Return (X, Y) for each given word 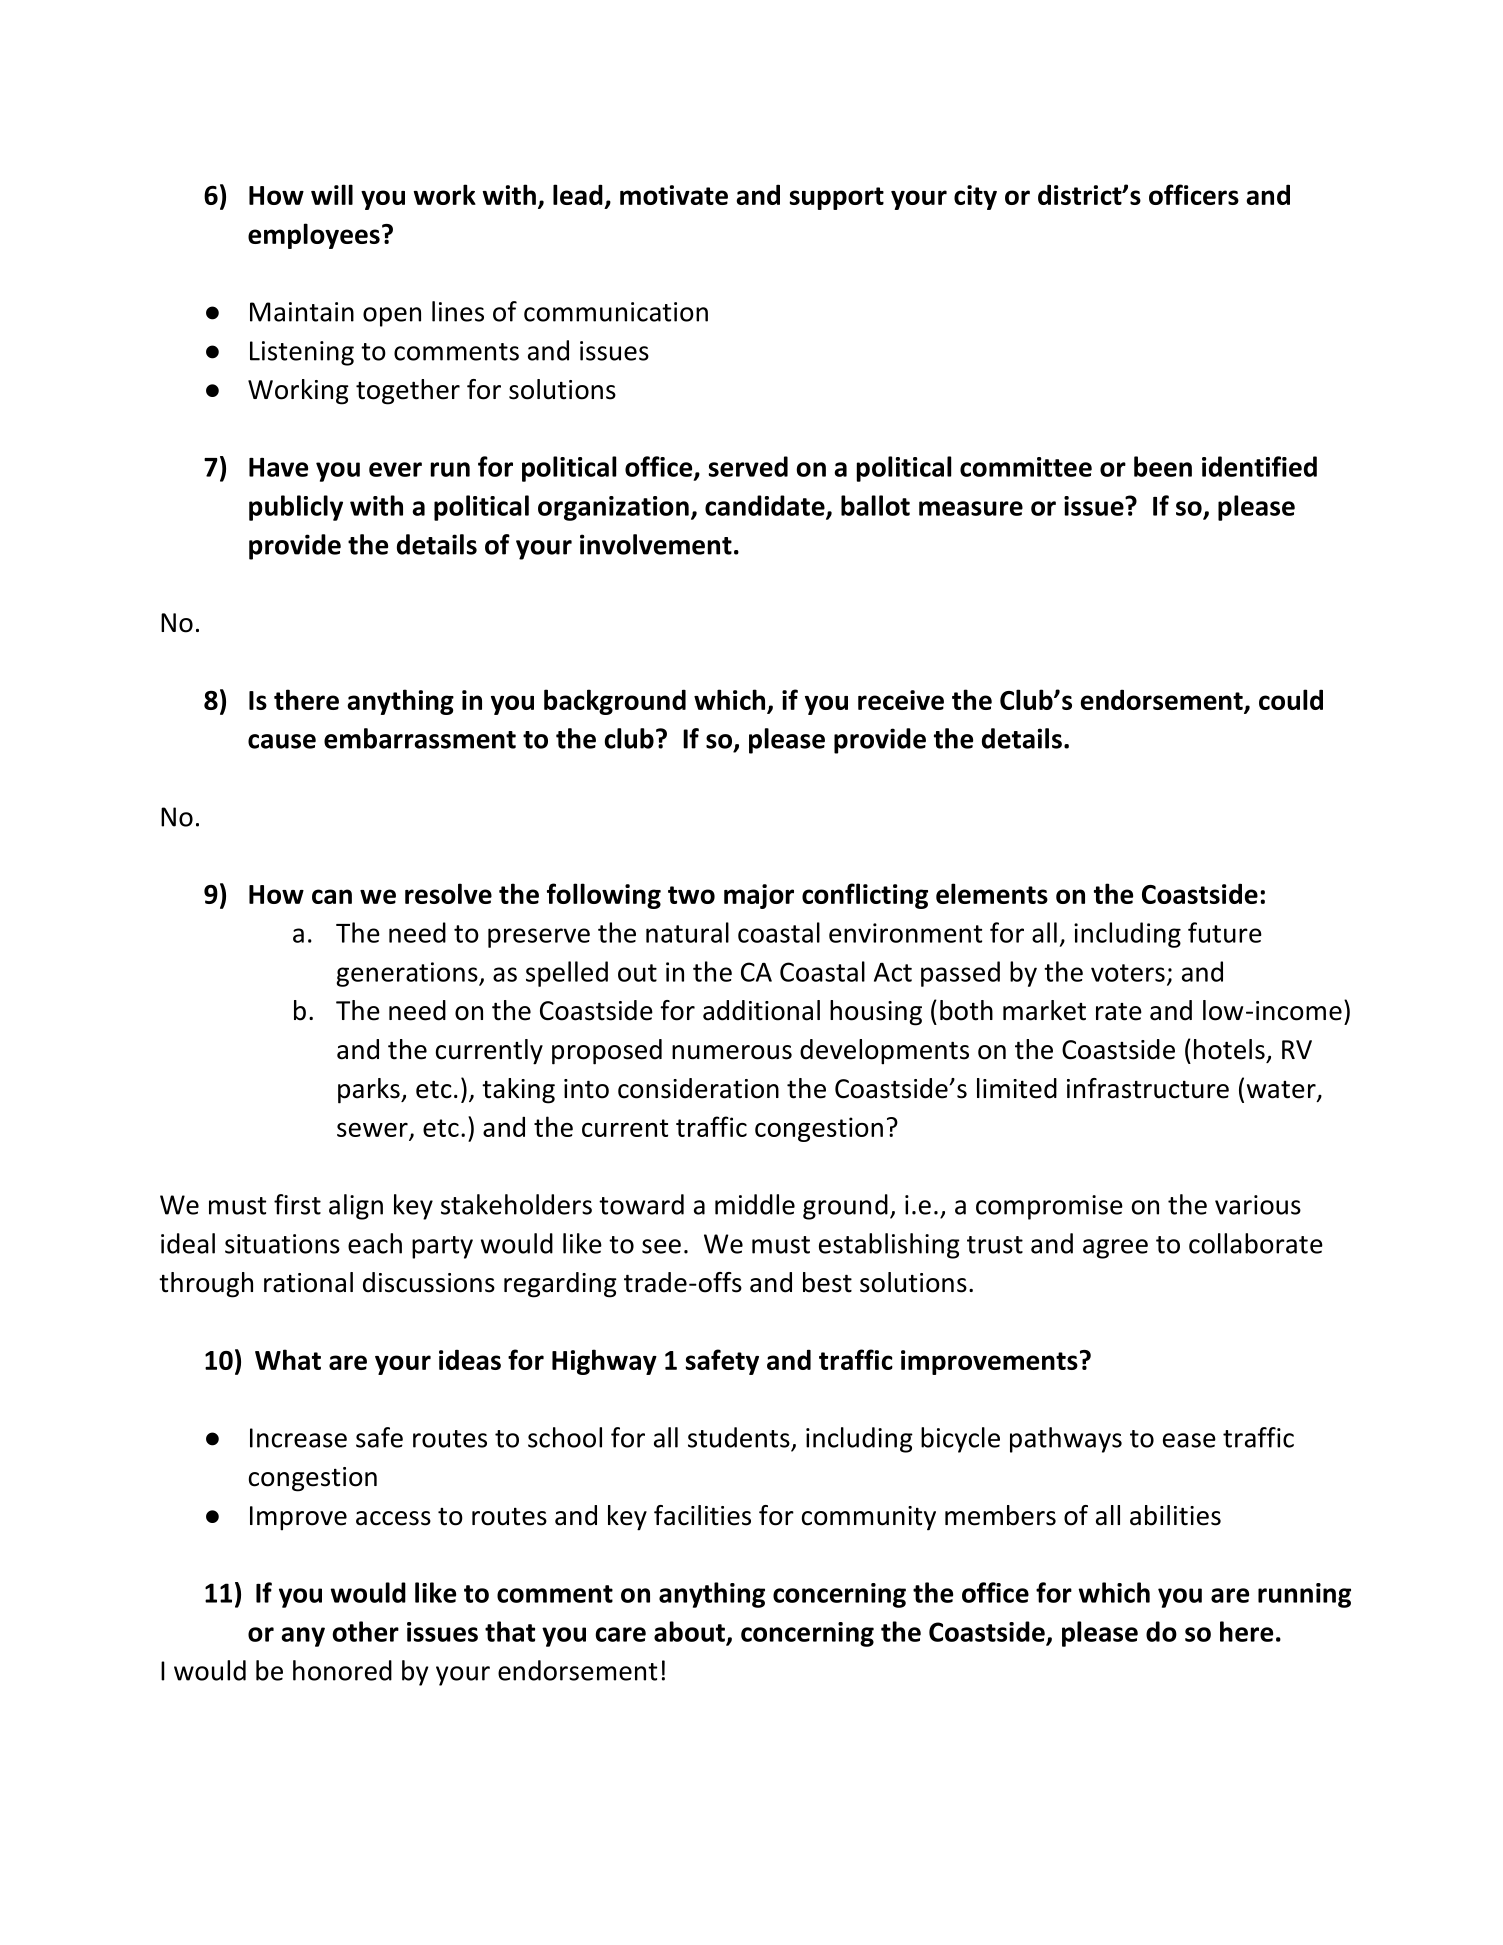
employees (314, 236)
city (975, 197)
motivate (674, 195)
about (689, 1631)
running (1304, 1595)
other (365, 1631)
